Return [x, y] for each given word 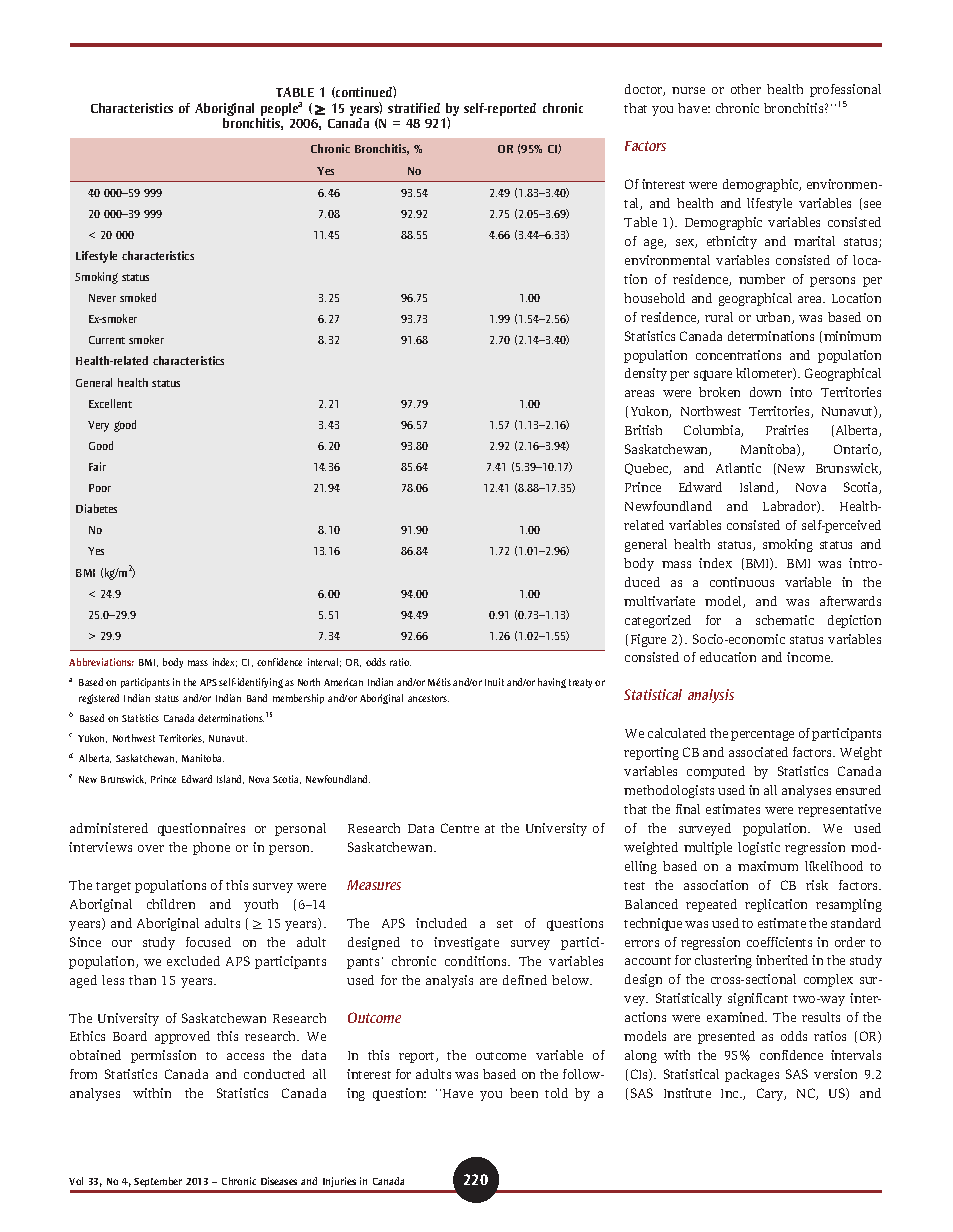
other [746, 89]
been [524, 1093]
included [441, 923]
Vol [76, 1181]
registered [99, 699]
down [765, 392]
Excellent [110, 403]
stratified [414, 108]
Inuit [494, 682]
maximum [768, 866]
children [171, 904]
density [646, 374]
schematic [785, 620]
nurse [688, 90]
